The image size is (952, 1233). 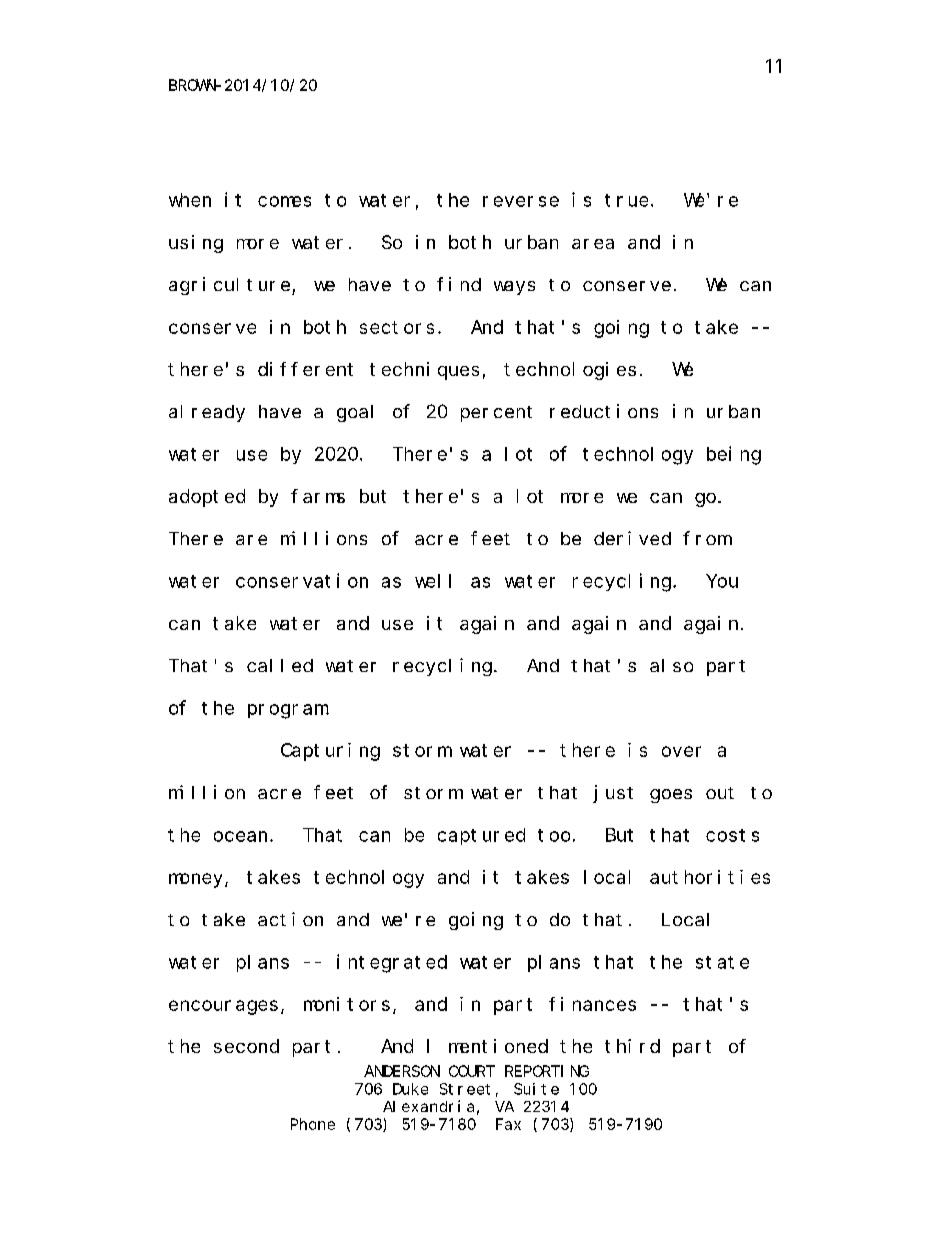 I want to click on called, so click(x=280, y=665).
